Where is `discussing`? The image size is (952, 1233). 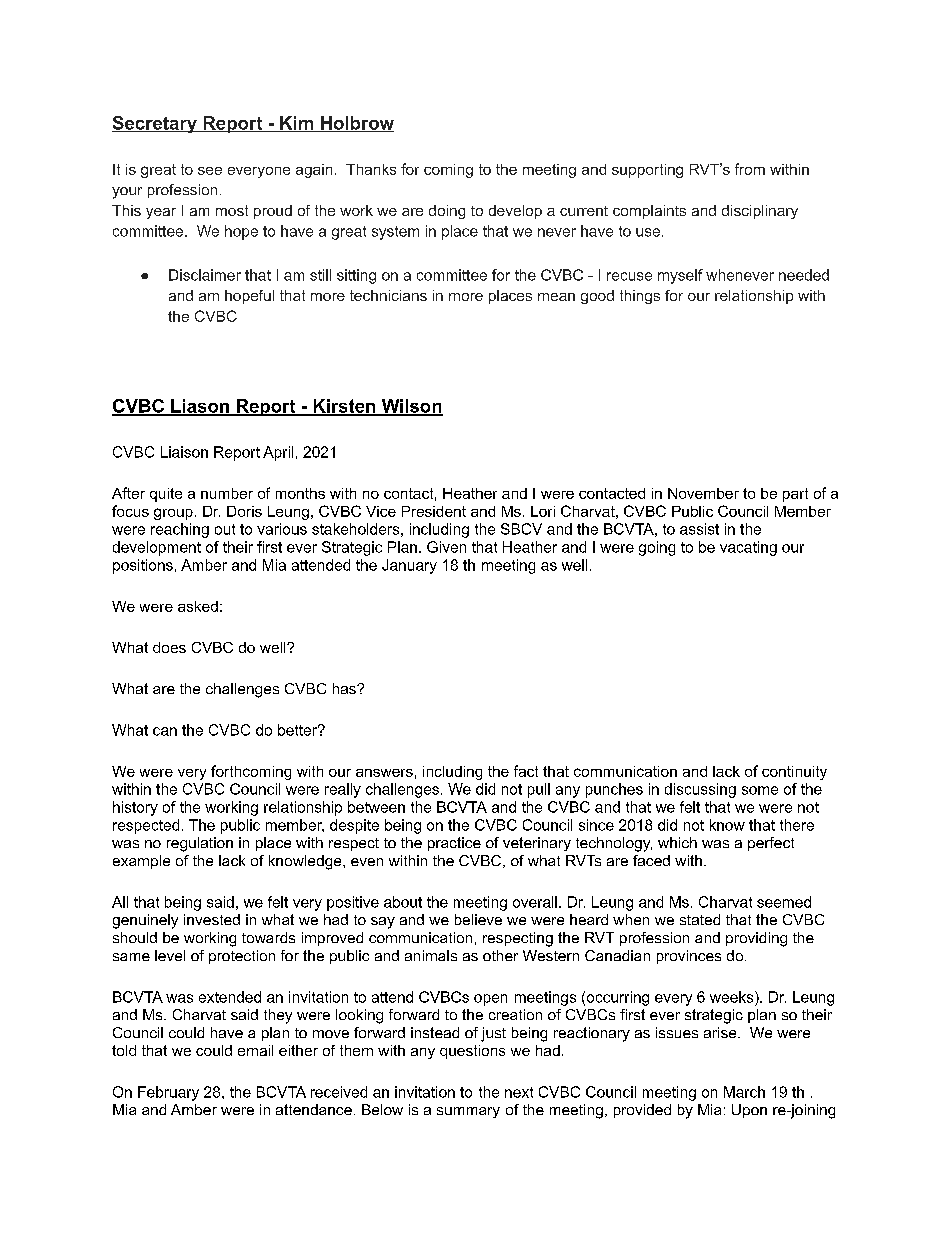 discussing is located at coordinates (700, 790).
